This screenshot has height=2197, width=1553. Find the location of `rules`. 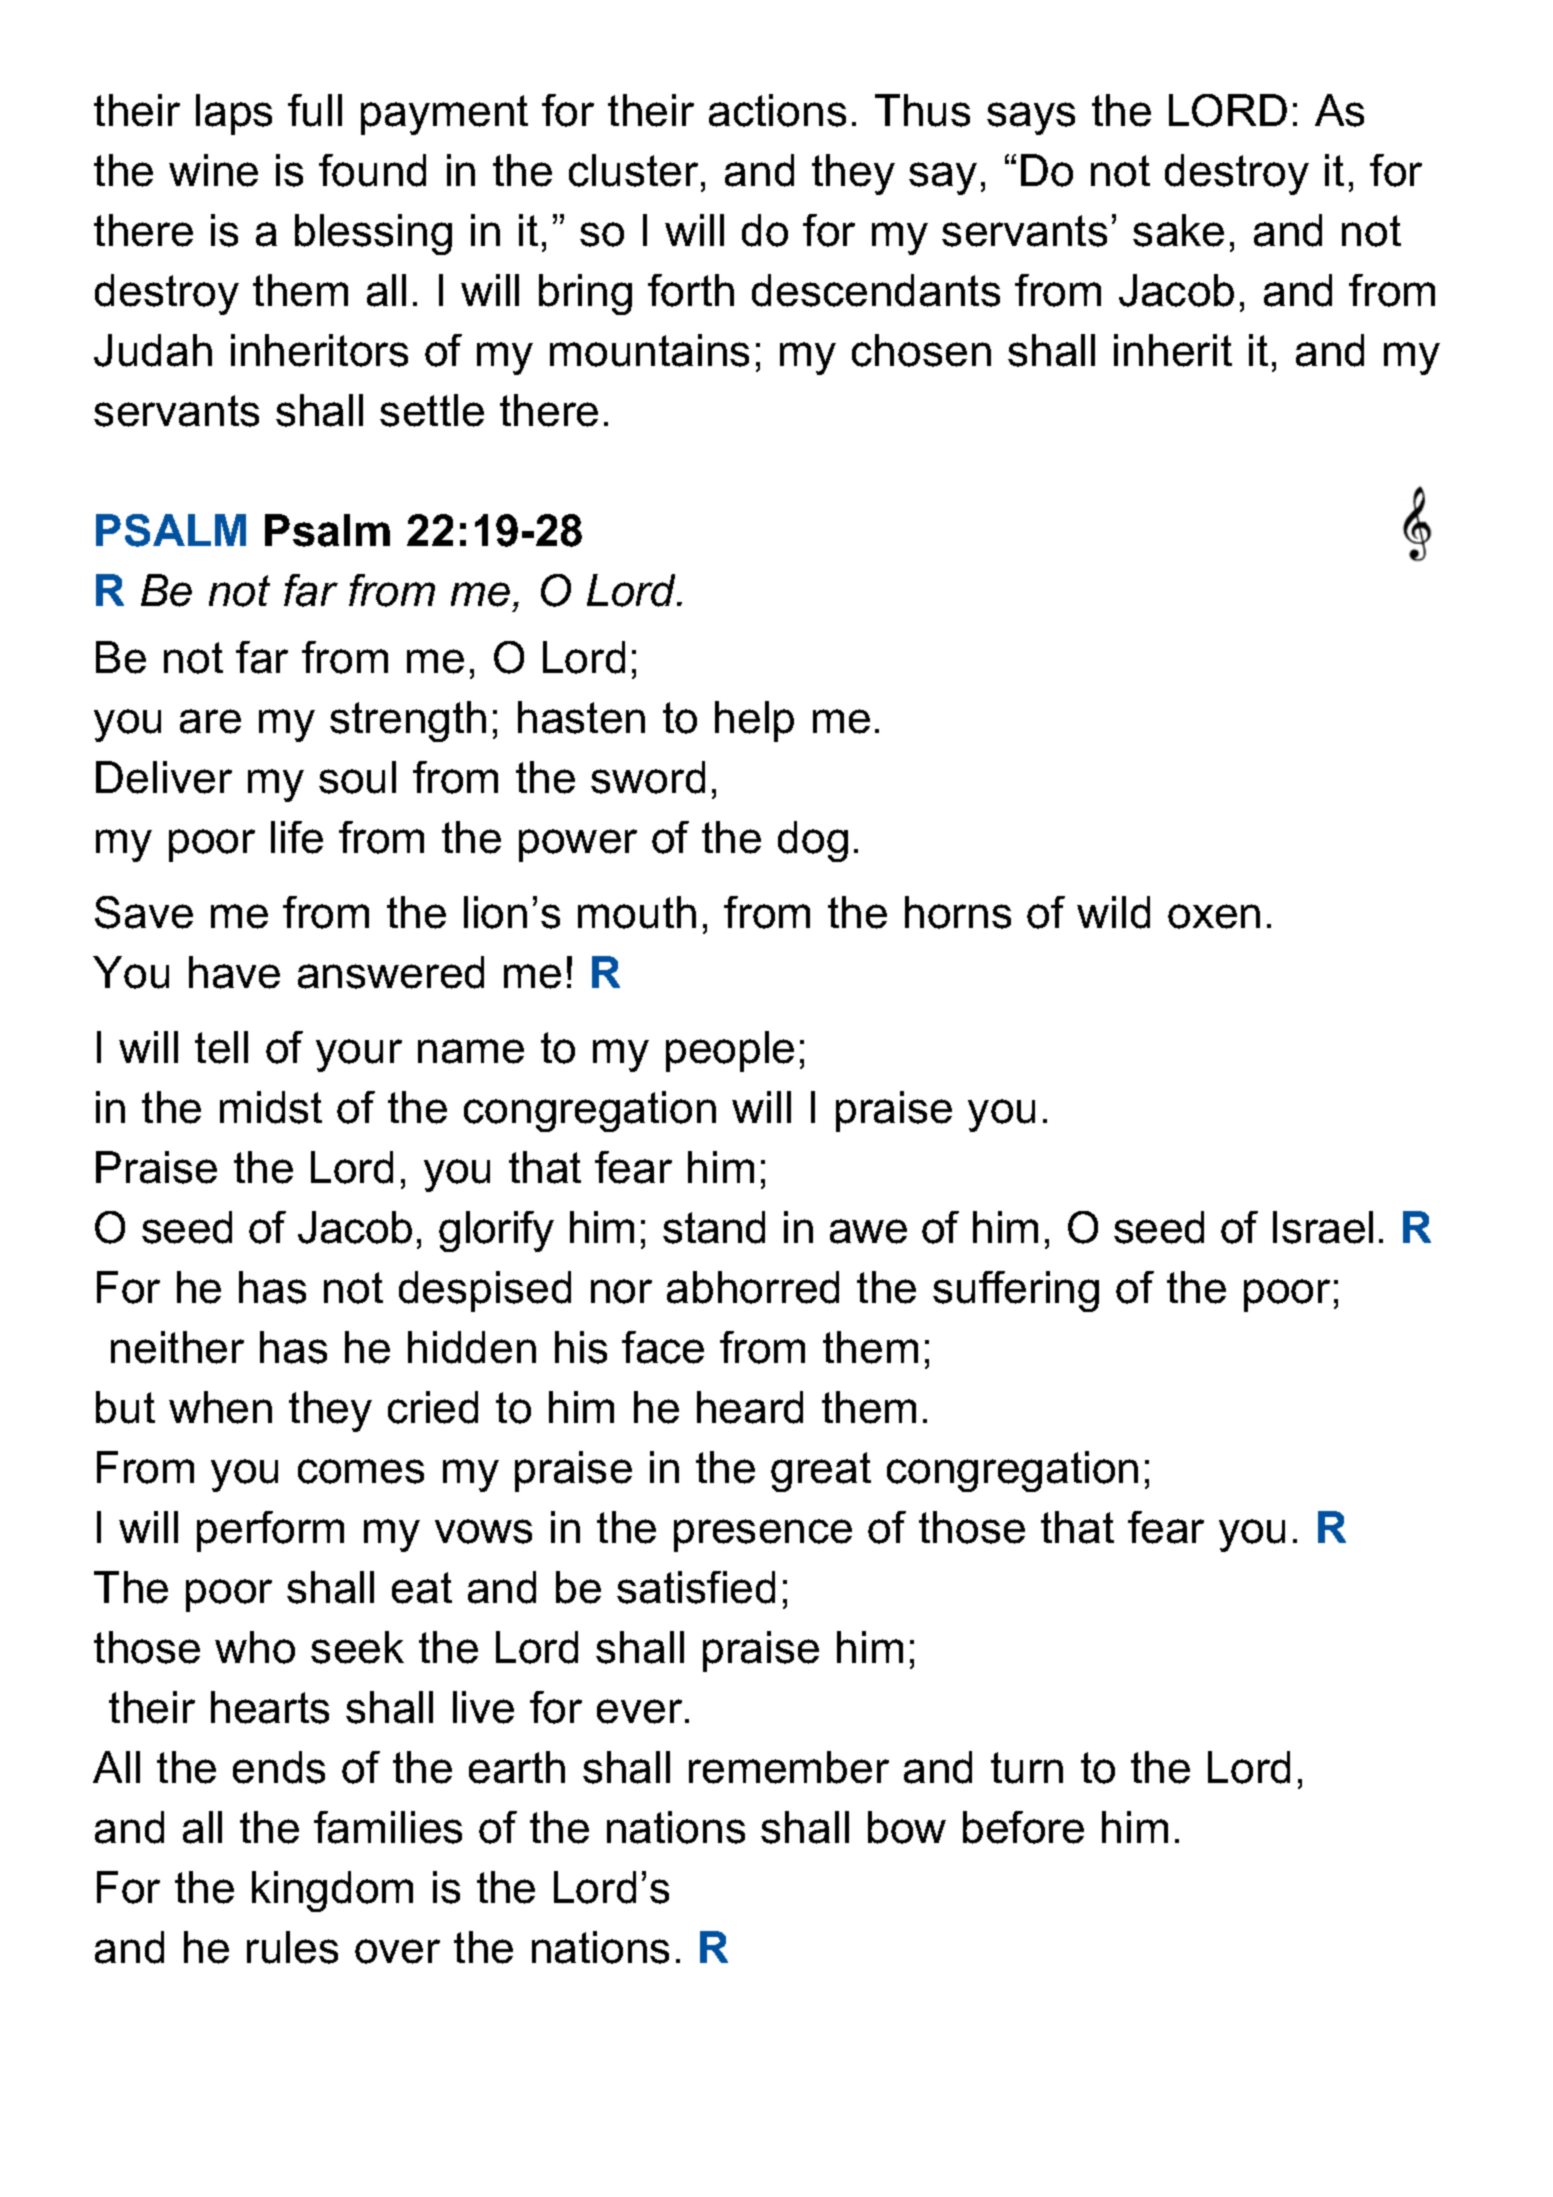

rules is located at coordinates (292, 1947).
